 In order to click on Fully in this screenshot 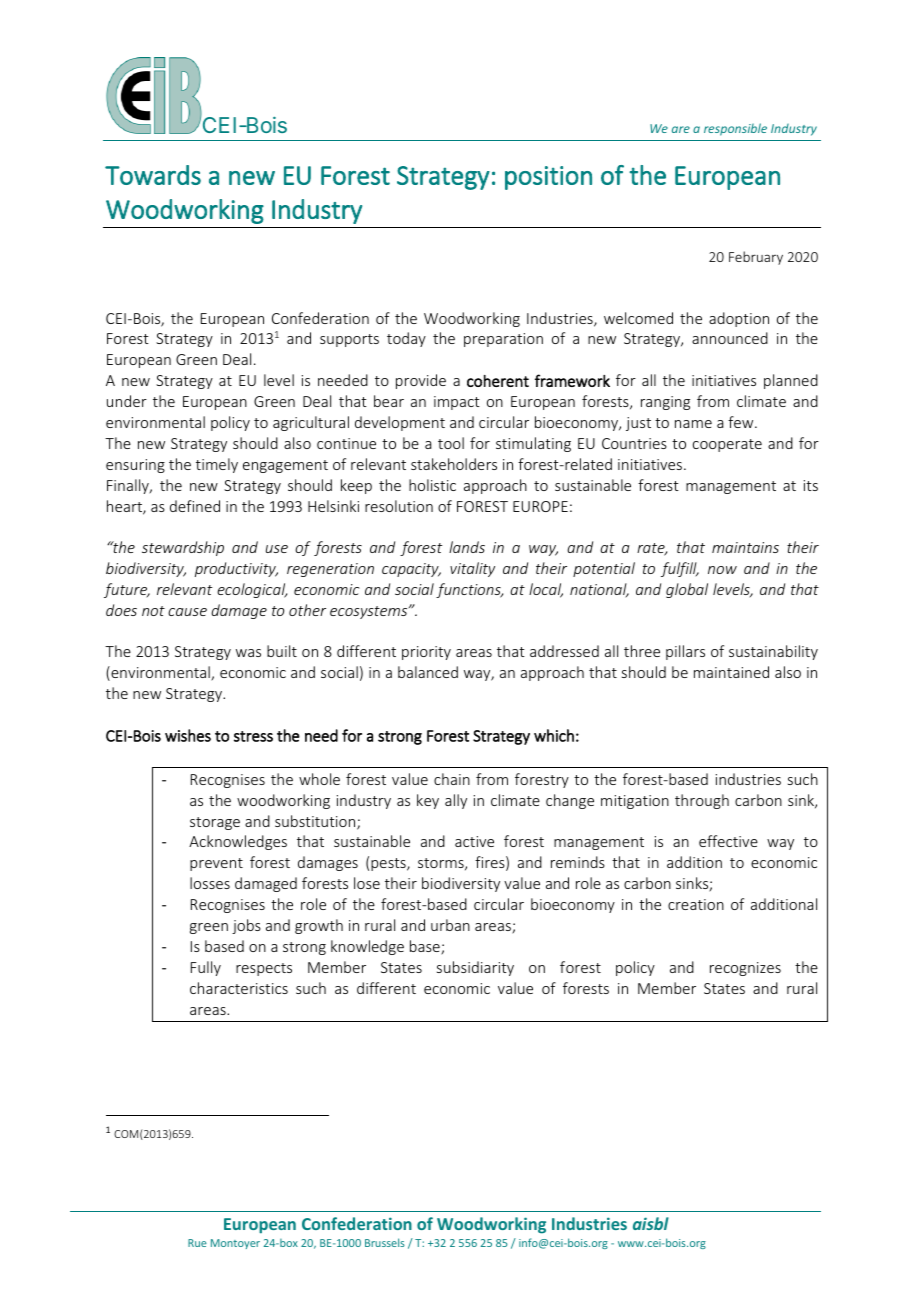, I will do `click(206, 968)`.
